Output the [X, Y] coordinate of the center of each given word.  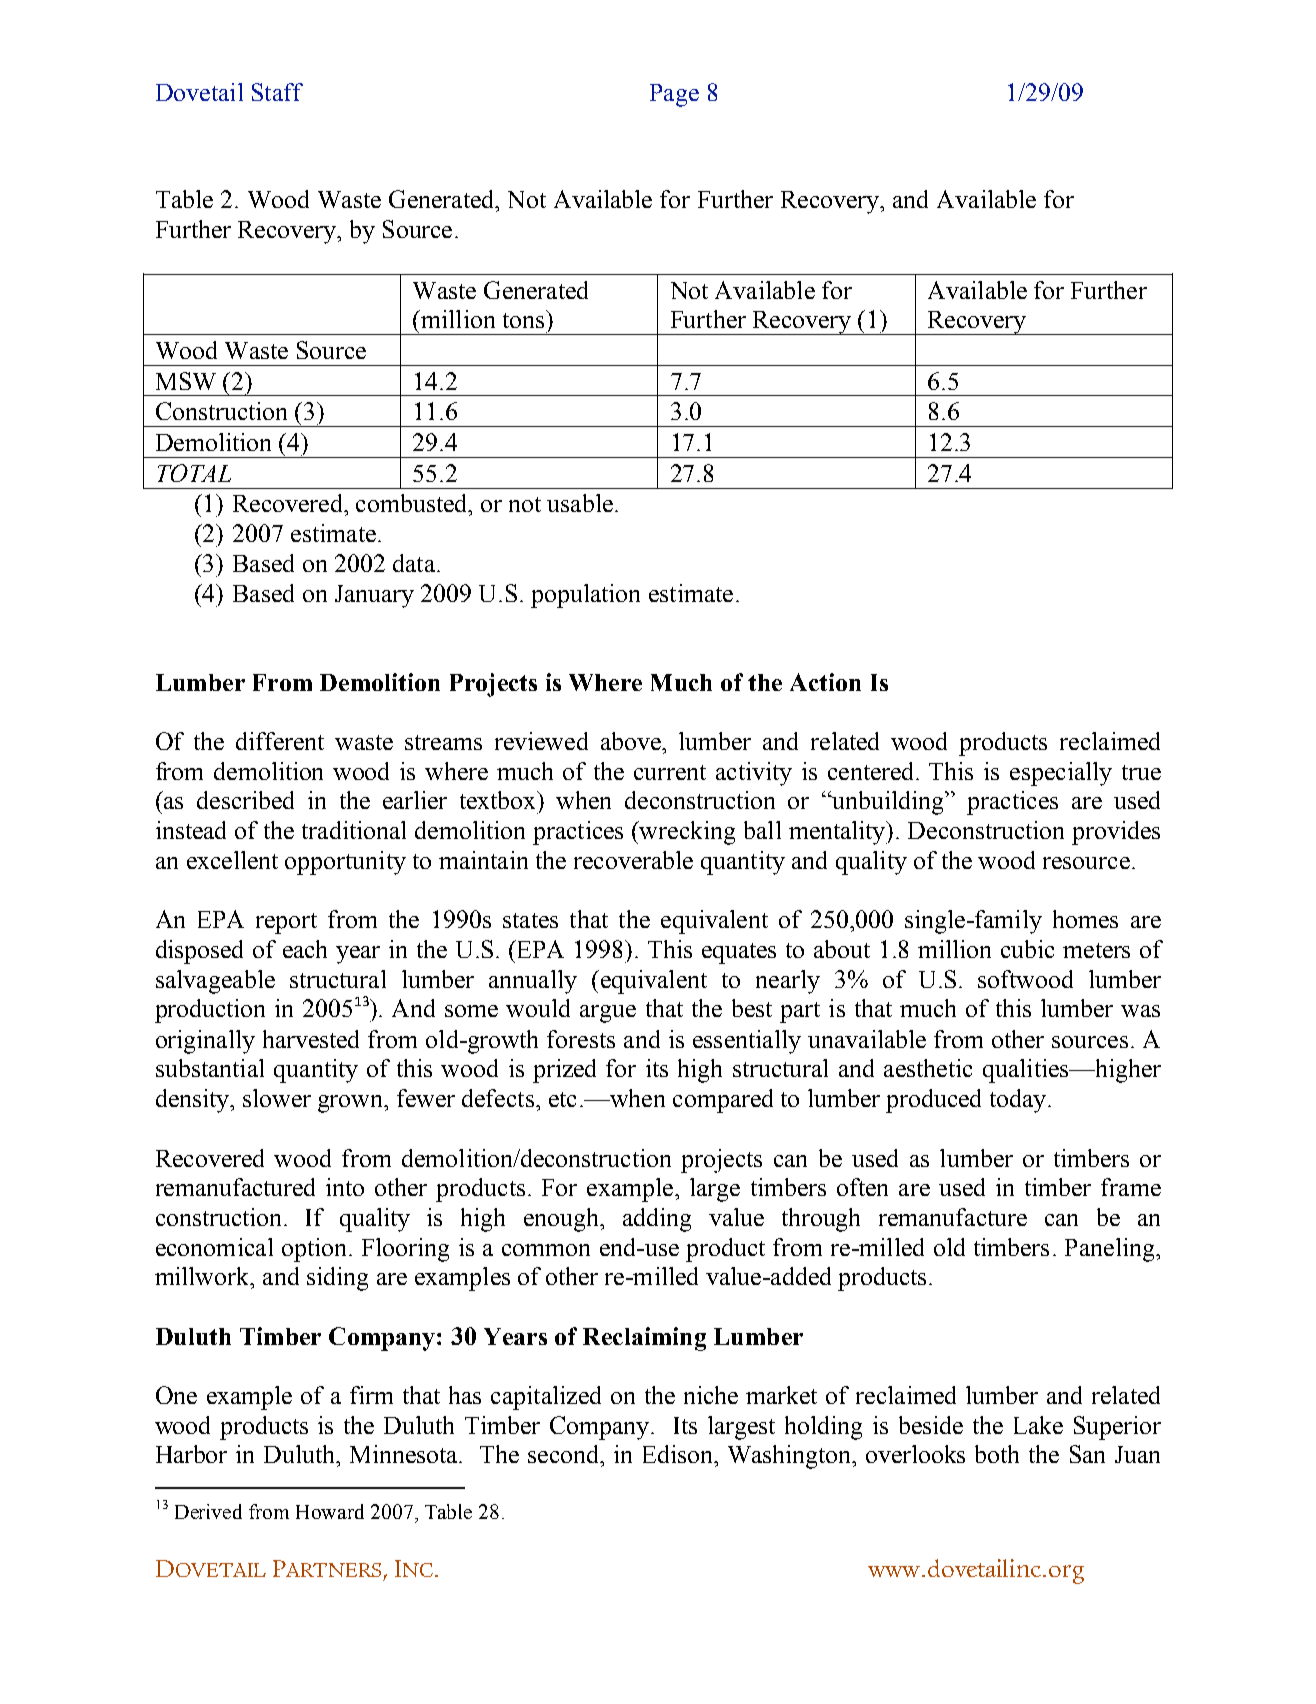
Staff [277, 92]
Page [674, 95]
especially [1061, 774]
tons [523, 320]
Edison [679, 1454]
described [245, 800]
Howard [330, 1511]
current [670, 772]
